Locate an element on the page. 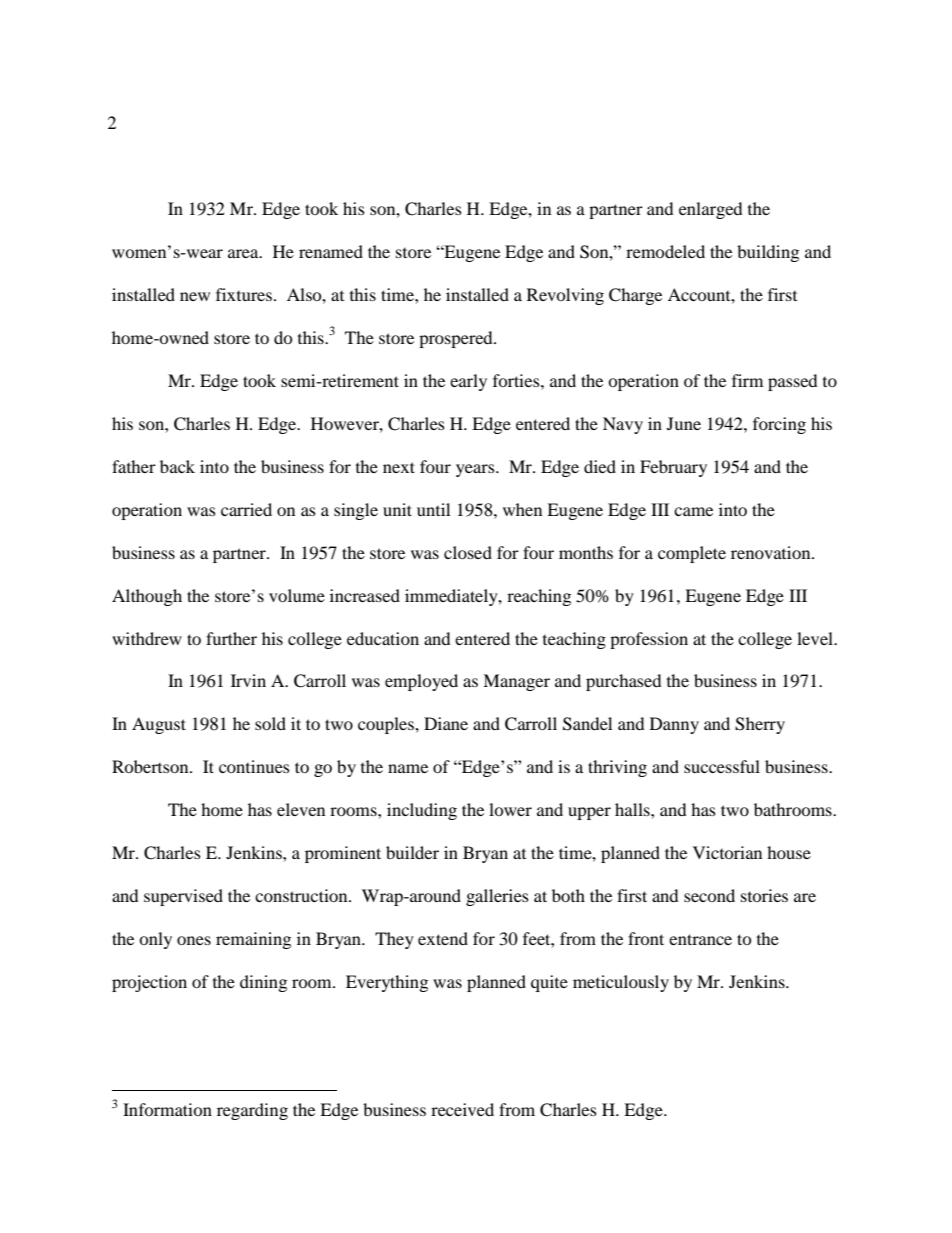  carried is located at coordinates (246, 509).
